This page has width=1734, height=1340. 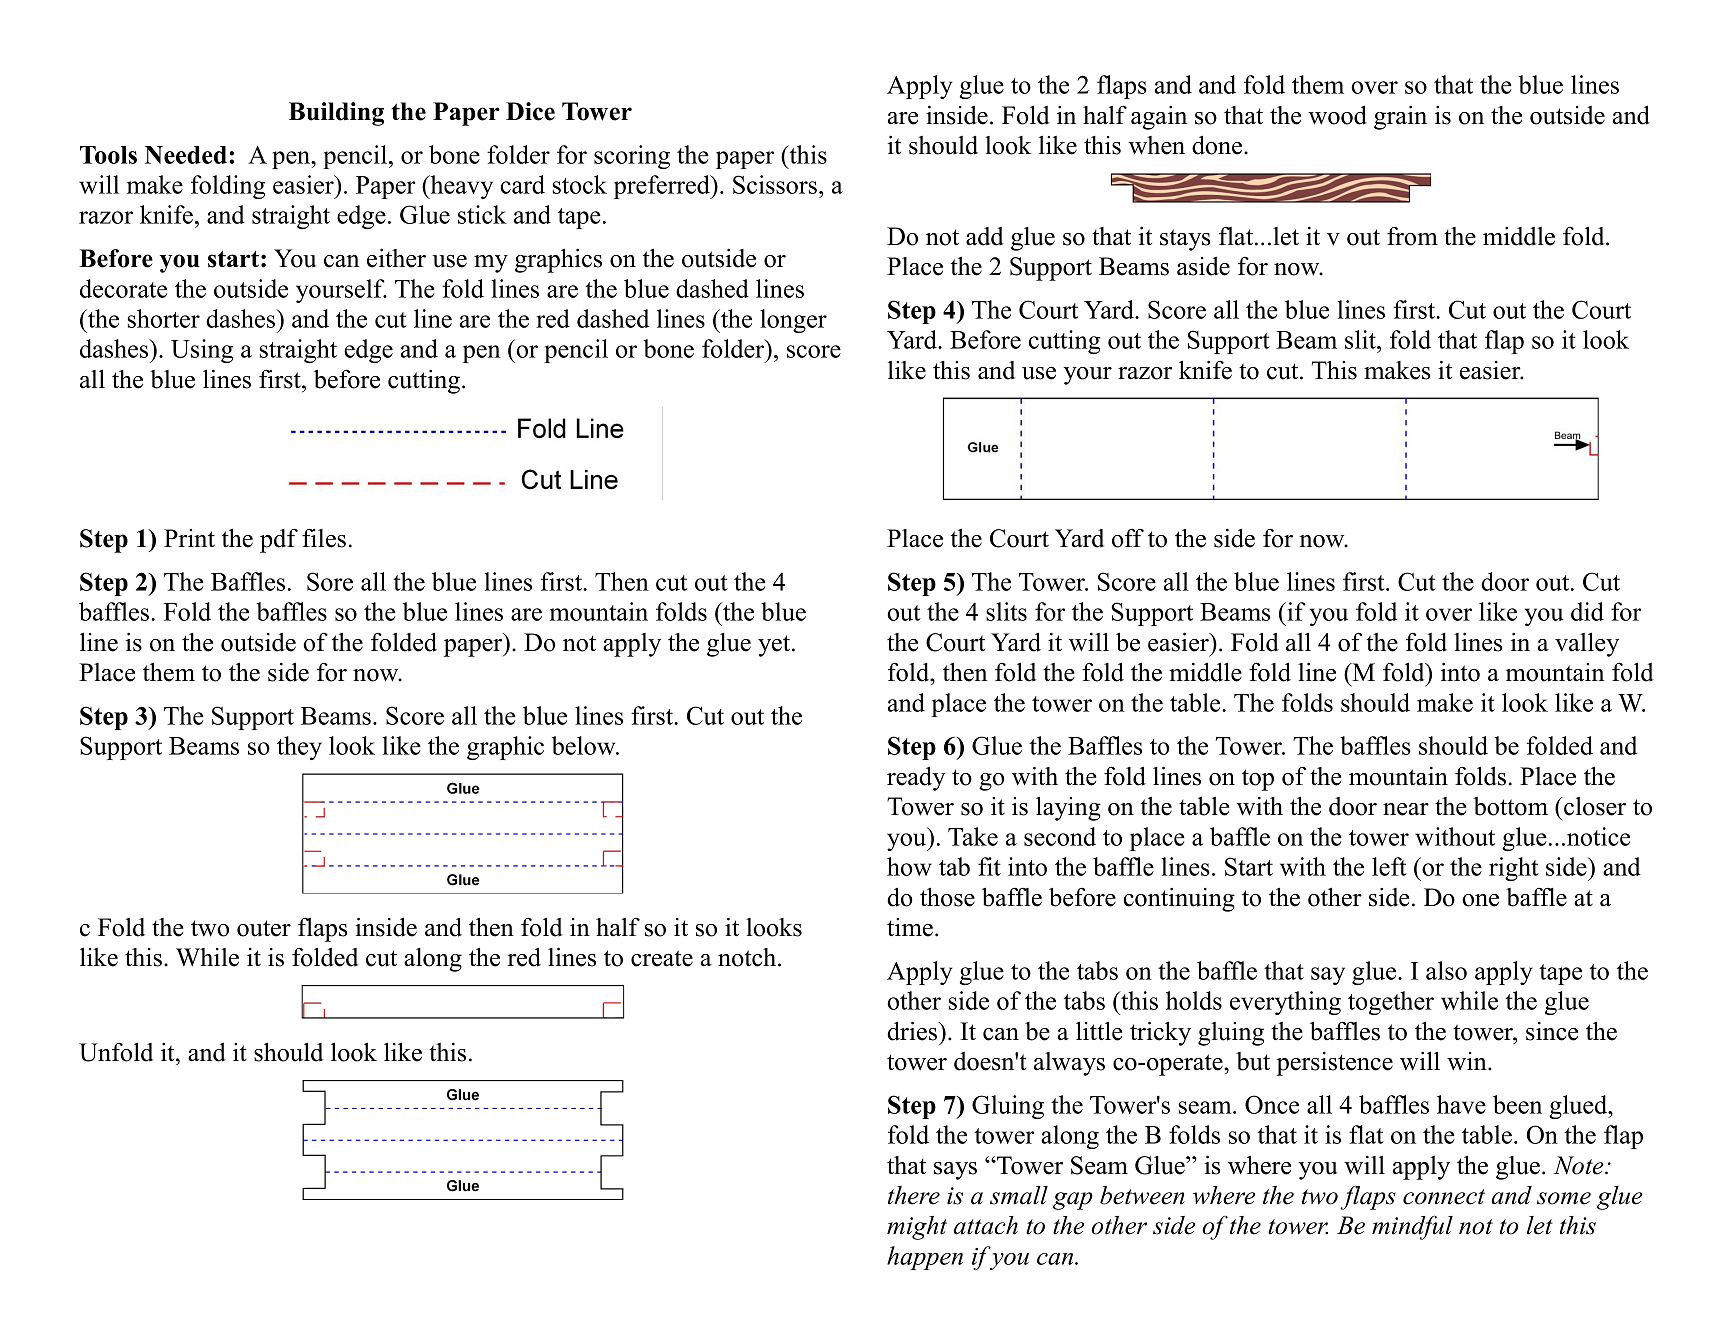 What do you see at coordinates (1412, 1227) in the page?
I see `mindful` at bounding box center [1412, 1227].
